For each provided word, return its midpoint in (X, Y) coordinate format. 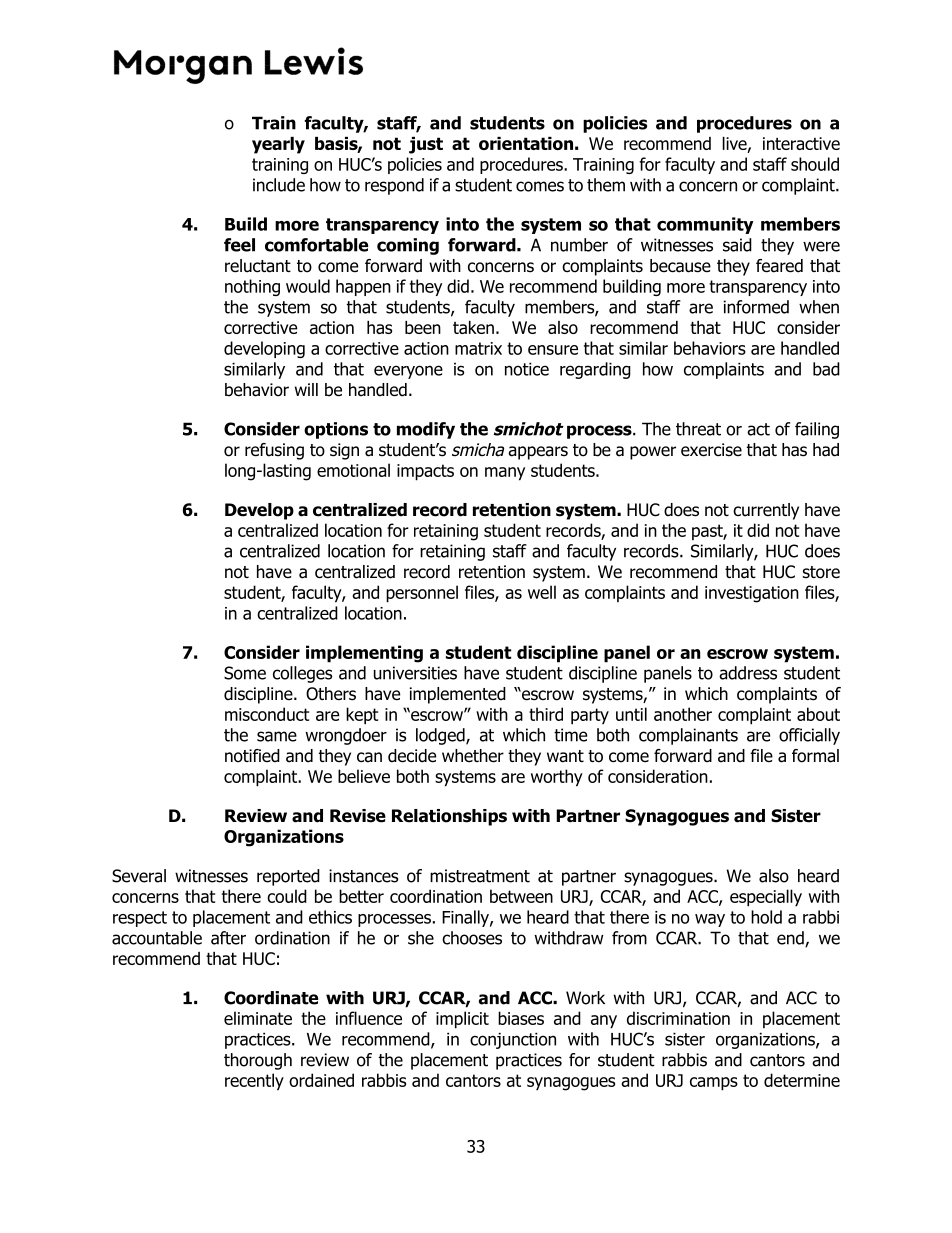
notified (252, 756)
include (279, 185)
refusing (274, 451)
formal (815, 756)
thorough (258, 1061)
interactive (801, 143)
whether (473, 756)
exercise (711, 450)
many (505, 474)
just (426, 145)
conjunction (513, 1040)
